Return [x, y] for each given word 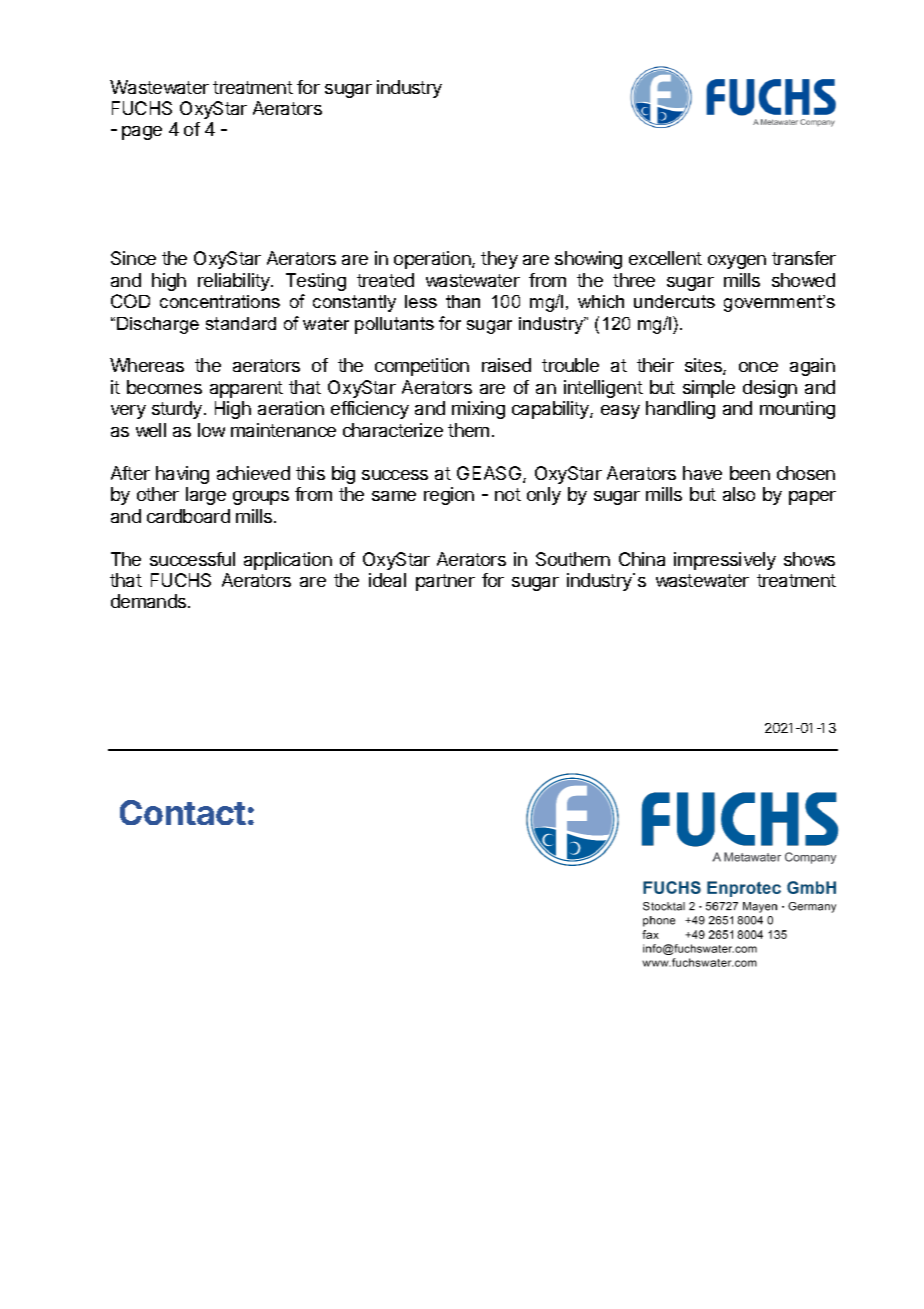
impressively [725, 561]
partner [445, 582]
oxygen [737, 262]
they [499, 260]
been [750, 473]
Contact [183, 812]
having [182, 475]
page [142, 133]
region [449, 496]
